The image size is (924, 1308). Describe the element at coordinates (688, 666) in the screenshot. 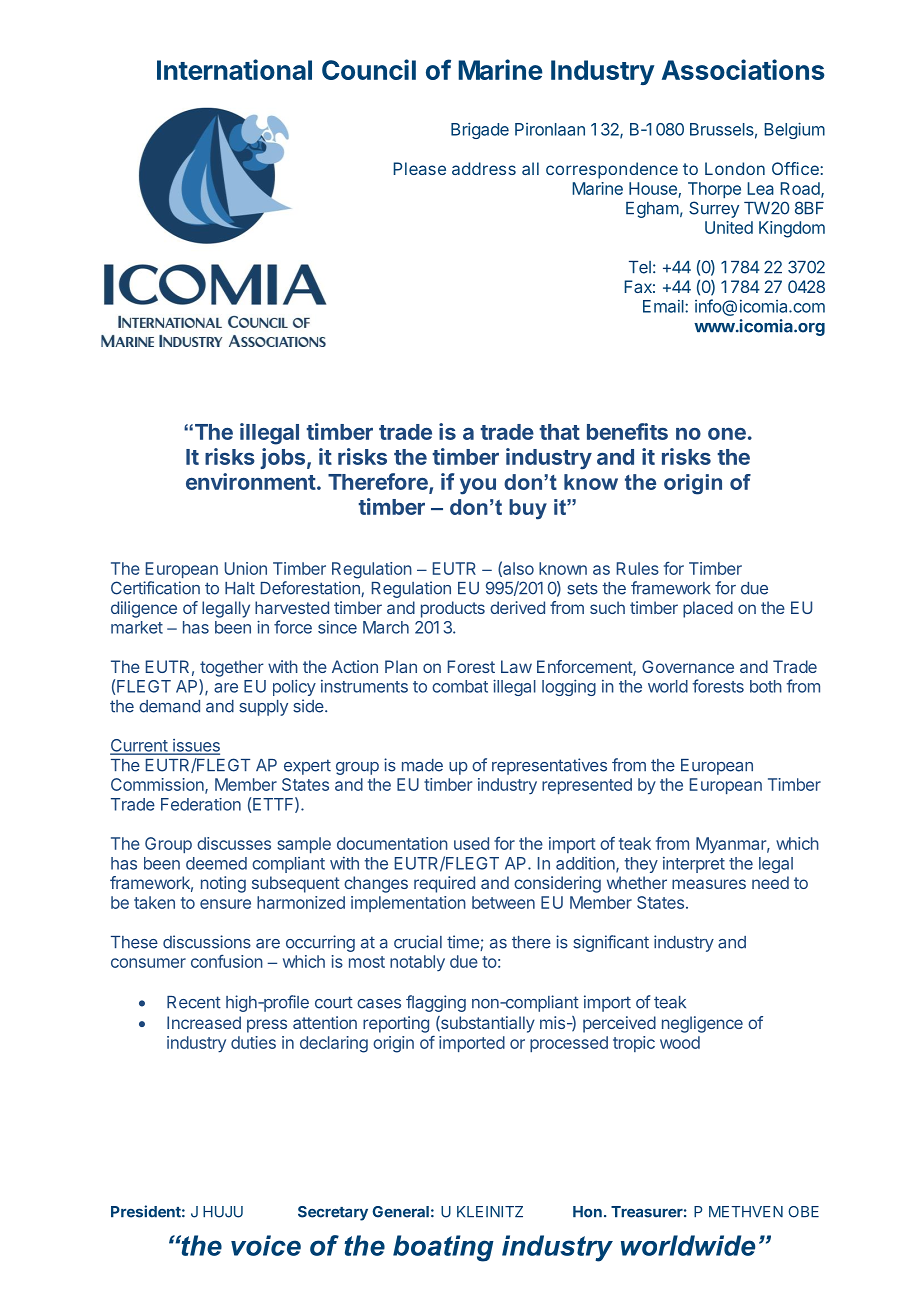

I see `Governance` at that location.
